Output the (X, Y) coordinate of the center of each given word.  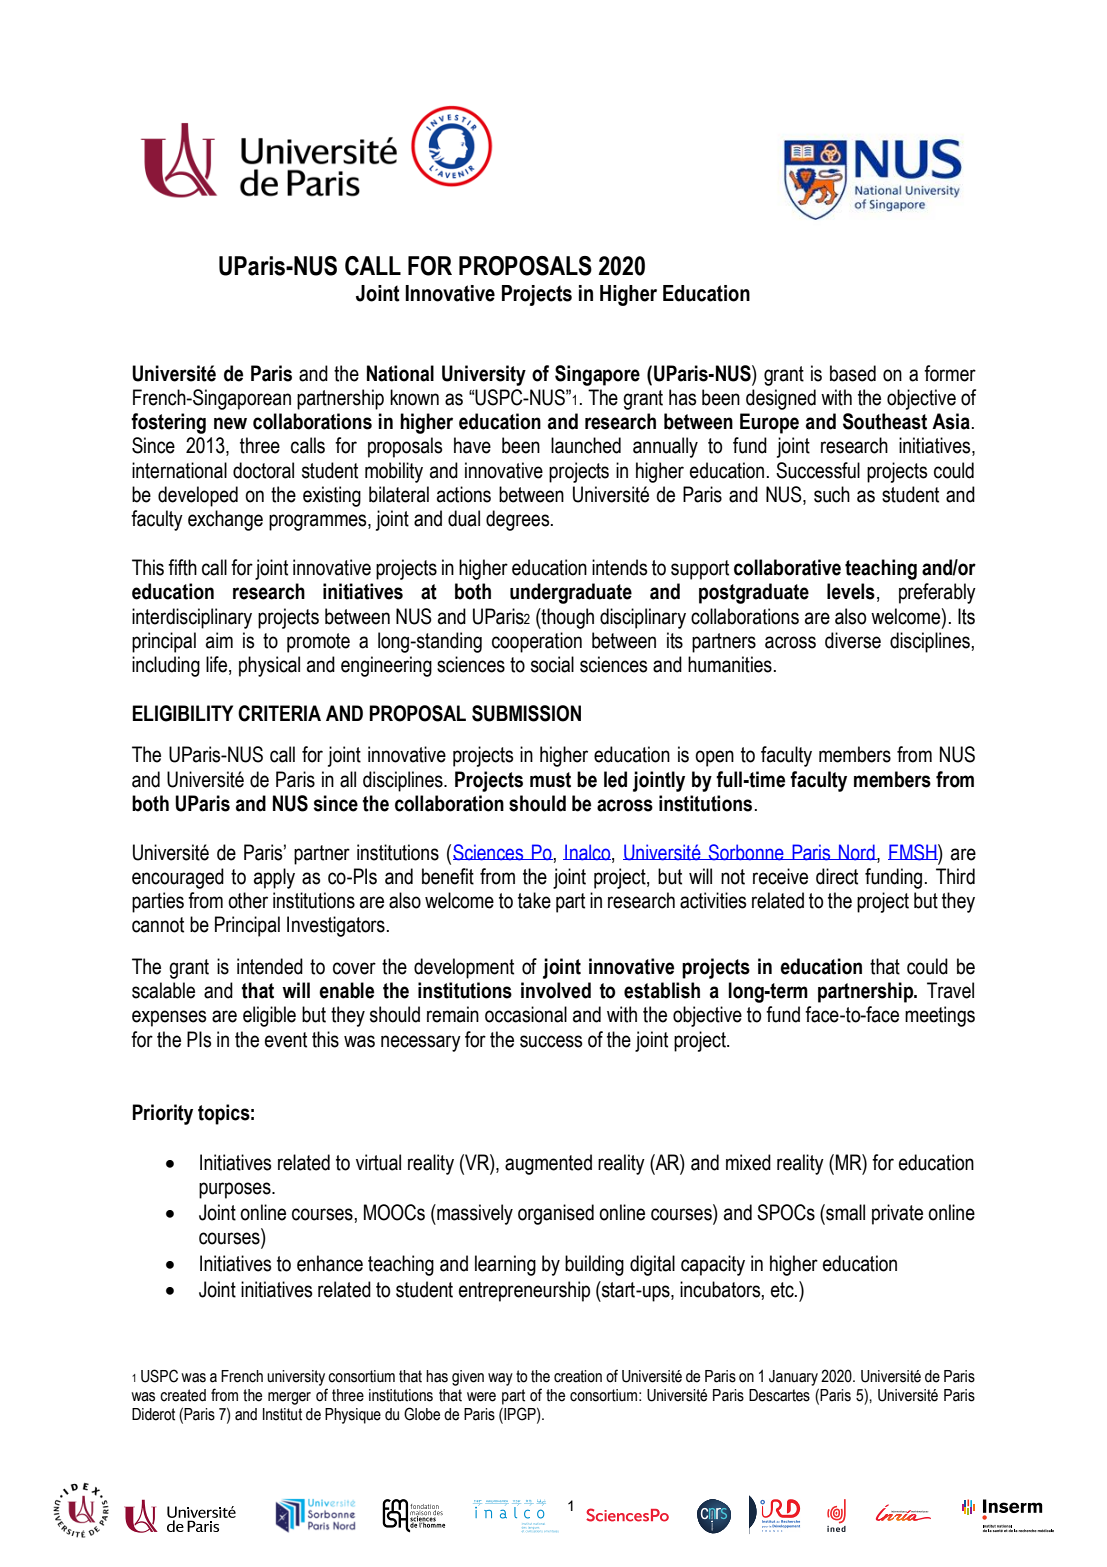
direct (837, 876)
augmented (548, 1164)
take (534, 900)
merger (289, 1398)
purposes (236, 1190)
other (248, 900)
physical (269, 666)
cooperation (537, 642)
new (230, 423)
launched (586, 445)
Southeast (885, 421)
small (844, 1212)
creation (578, 1376)
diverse (853, 640)
